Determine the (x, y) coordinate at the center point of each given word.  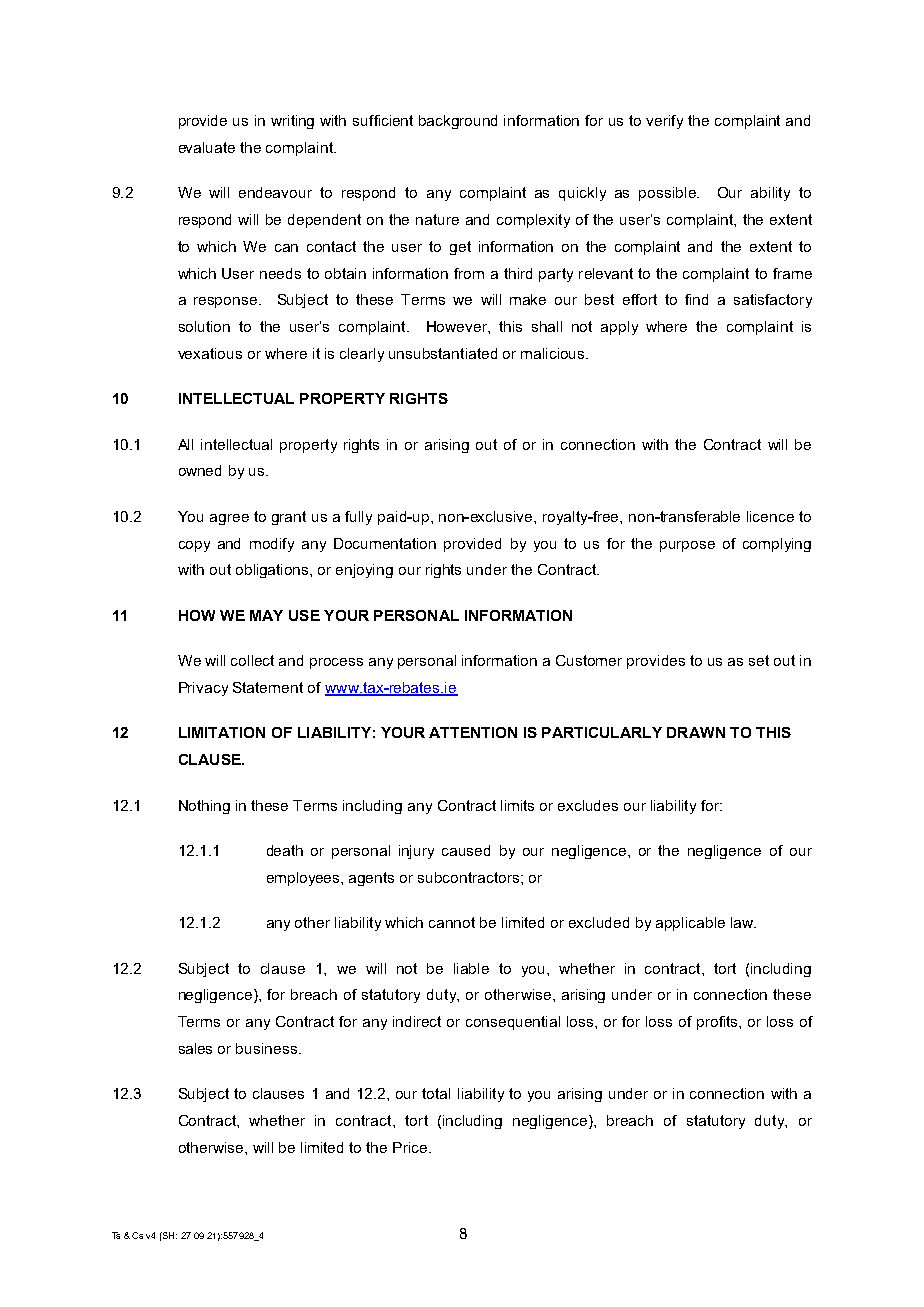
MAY (266, 615)
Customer (589, 660)
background (458, 122)
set (759, 660)
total (436, 1093)
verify (664, 122)
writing (292, 122)
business (266, 1048)
